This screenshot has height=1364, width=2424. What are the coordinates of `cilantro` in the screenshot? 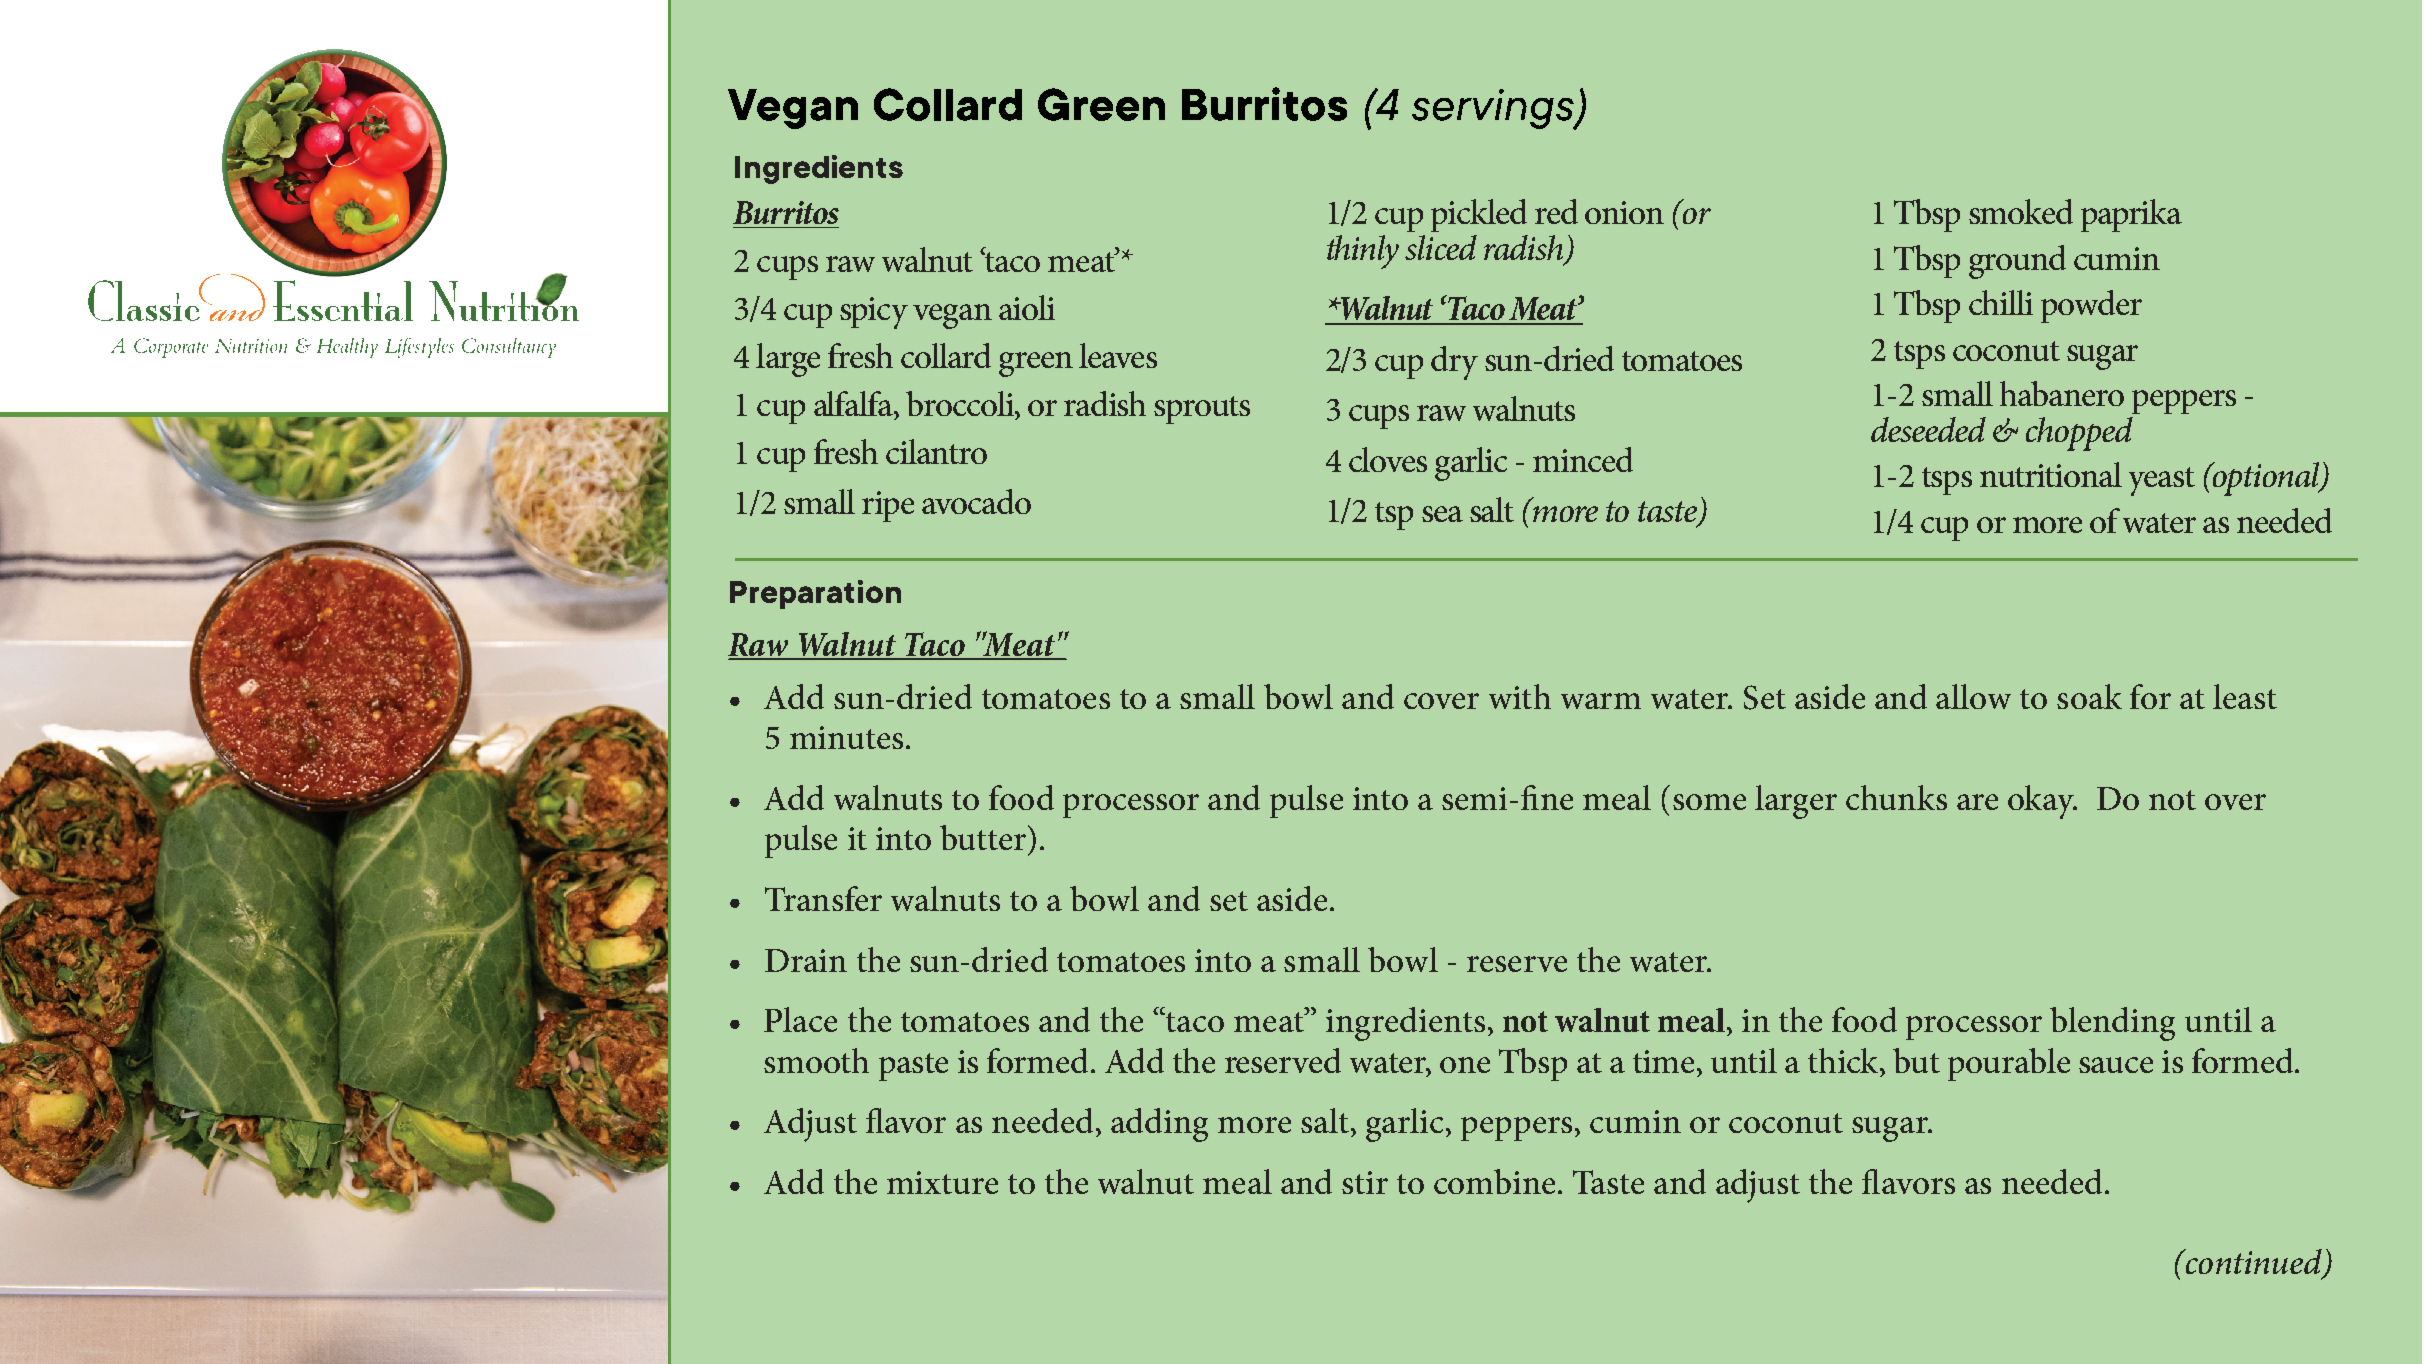 It's located at (936, 451).
